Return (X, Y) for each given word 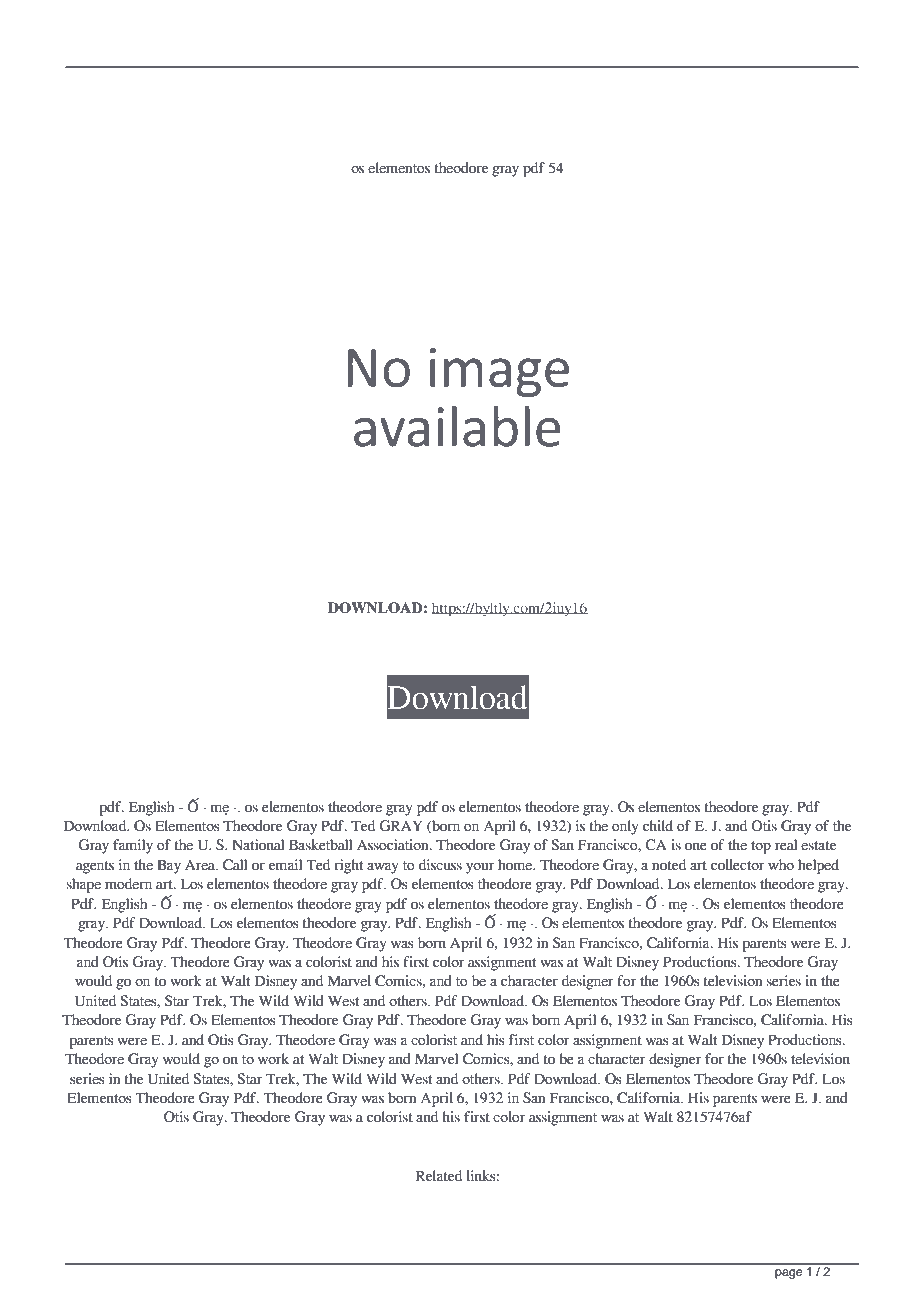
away (383, 868)
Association (394, 845)
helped (818, 866)
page (788, 1274)
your (480, 868)
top (761, 847)
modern (128, 884)
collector (738, 865)
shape (83, 885)
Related (439, 1176)
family (133, 846)
